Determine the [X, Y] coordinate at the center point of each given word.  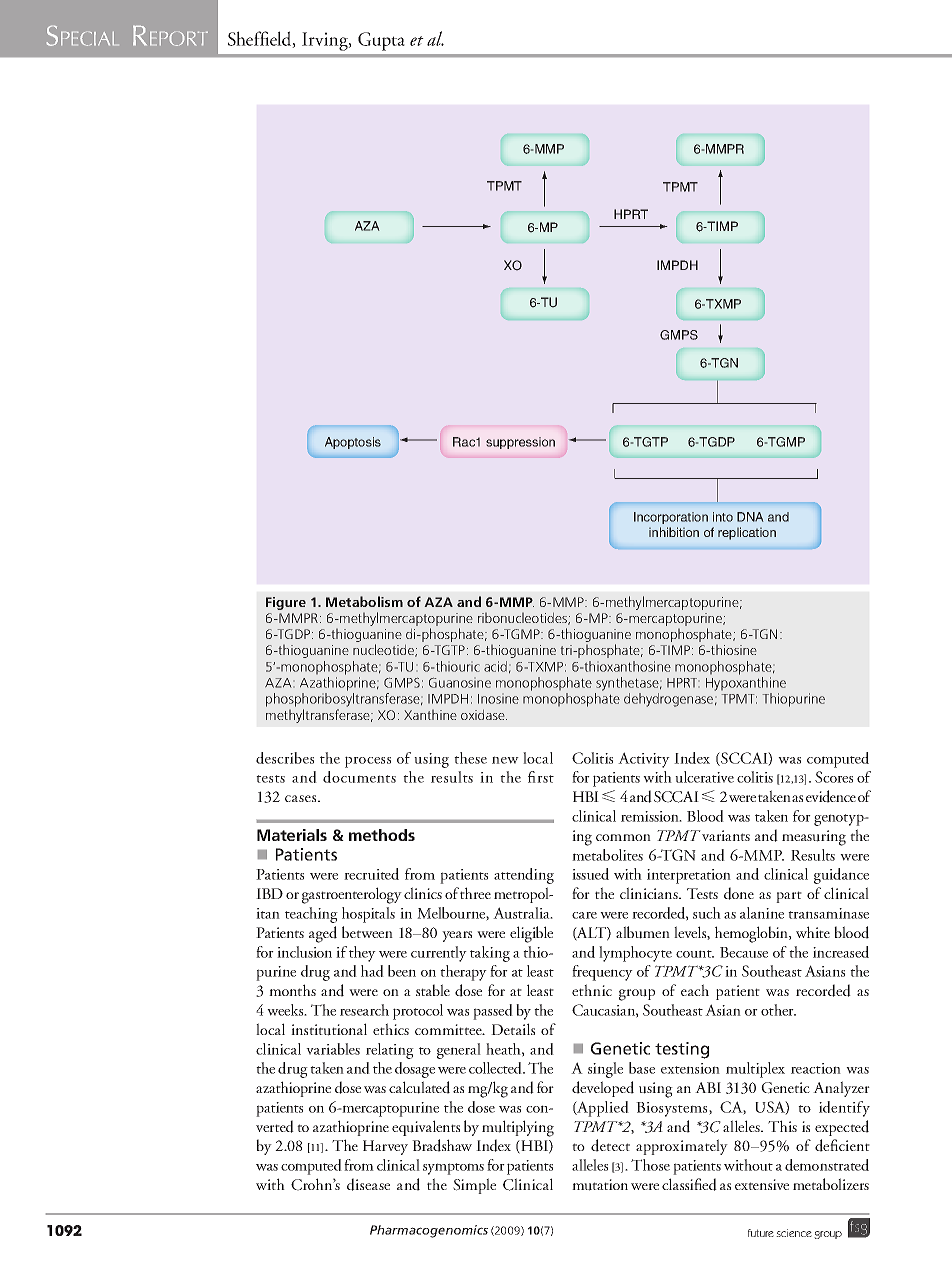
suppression [520, 443]
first [541, 777]
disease [368, 1184]
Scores [834, 777]
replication [747, 533]
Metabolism [364, 601]
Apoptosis [353, 443]
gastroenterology [352, 895]
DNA [750, 517]
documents [359, 777]
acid [495, 666]
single [605, 1070]
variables [333, 1049]
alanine [762, 913]
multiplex [755, 1070]
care [584, 915]
